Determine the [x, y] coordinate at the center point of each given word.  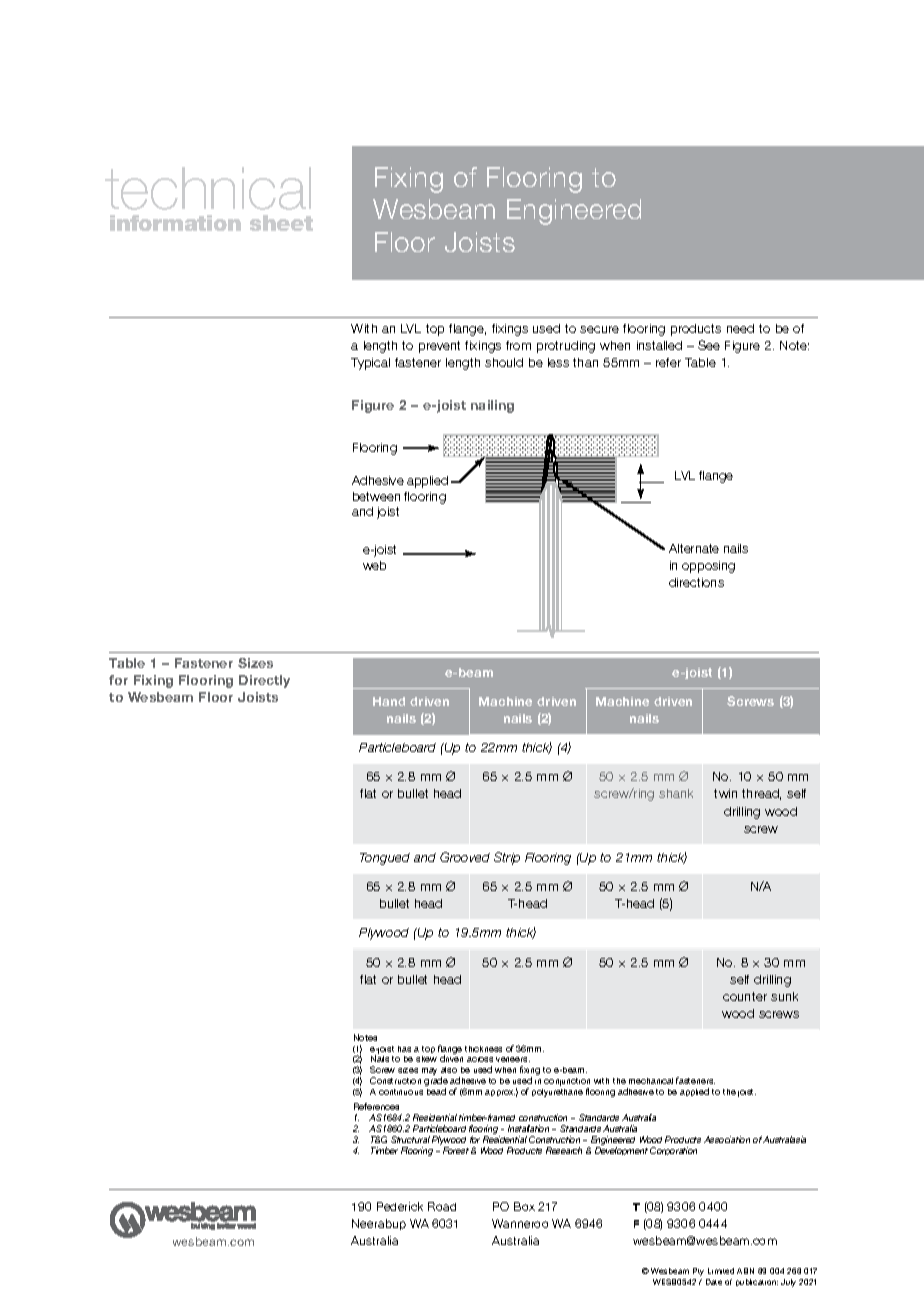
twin [725, 793]
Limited [721, 1271]
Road [442, 1206]
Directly [264, 681]
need [740, 328]
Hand [389, 701]
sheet [281, 223]
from [518, 345]
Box [524, 1206]
